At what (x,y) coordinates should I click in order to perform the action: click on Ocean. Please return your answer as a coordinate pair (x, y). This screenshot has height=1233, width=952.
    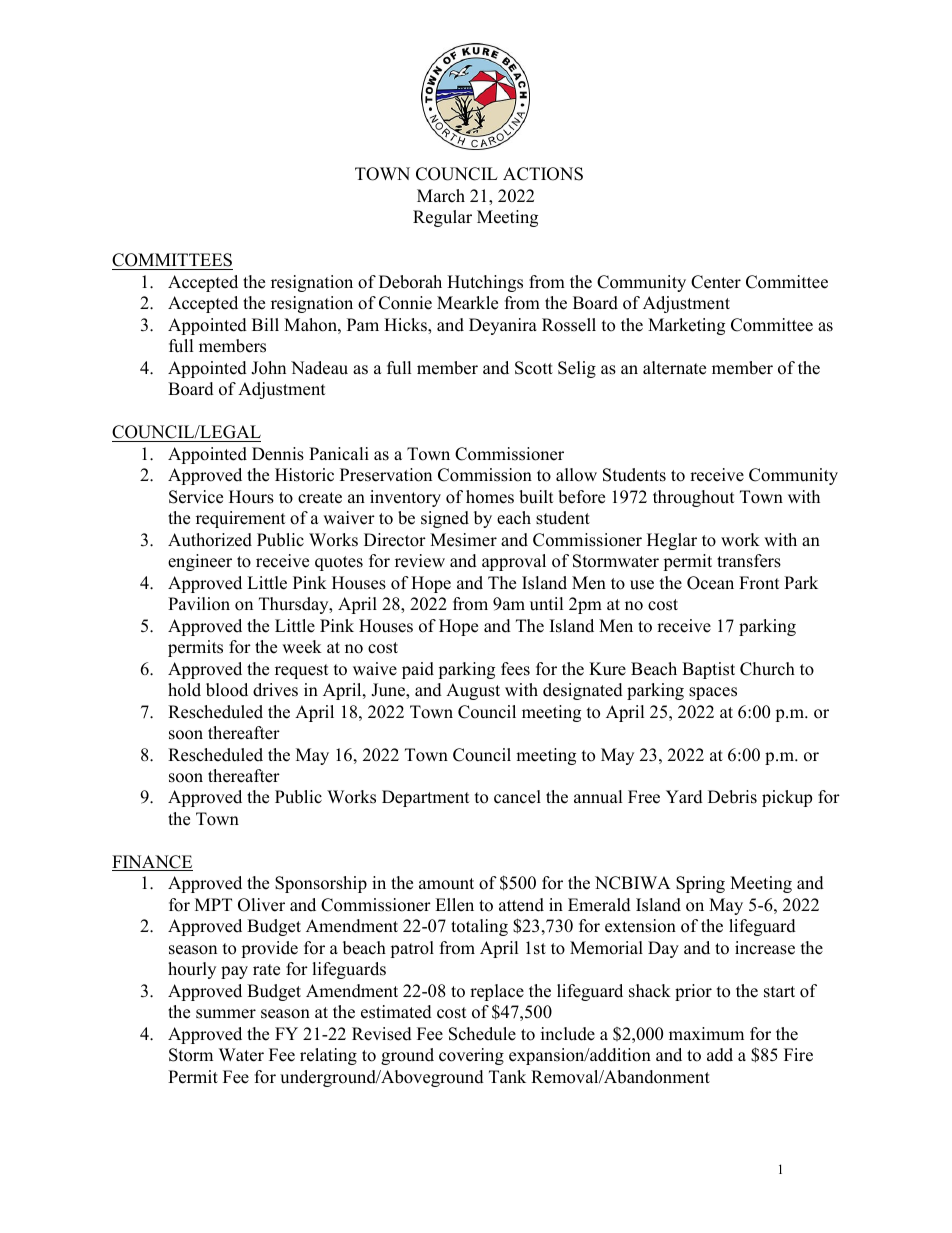
    Looking at the image, I should click on (710, 583).
